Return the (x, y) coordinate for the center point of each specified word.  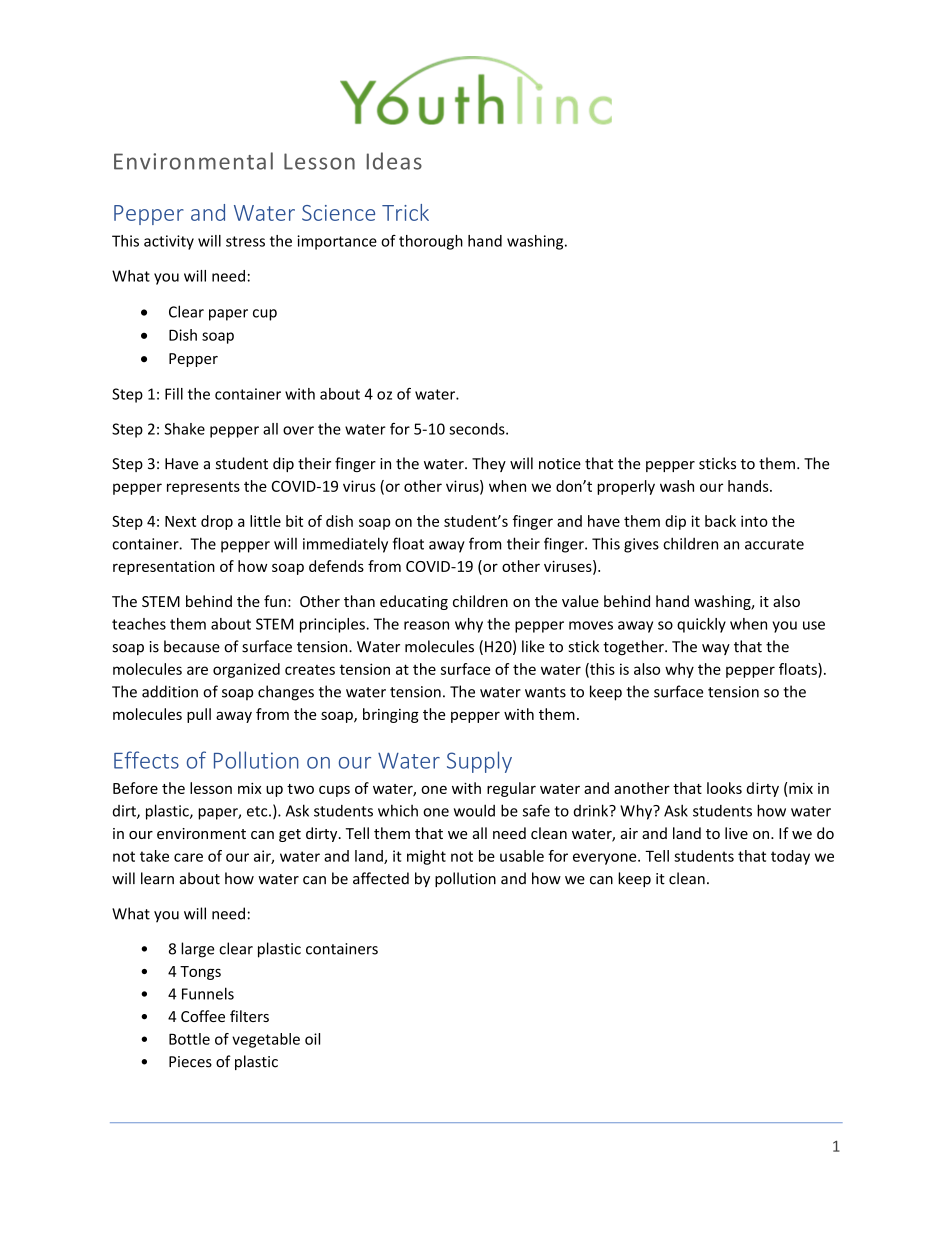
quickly (701, 625)
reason (426, 625)
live (736, 833)
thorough (431, 242)
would (474, 810)
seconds (478, 429)
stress (245, 241)
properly (626, 487)
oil (312, 1039)
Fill (174, 394)
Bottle (189, 1039)
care (188, 857)
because (192, 646)
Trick (405, 212)
